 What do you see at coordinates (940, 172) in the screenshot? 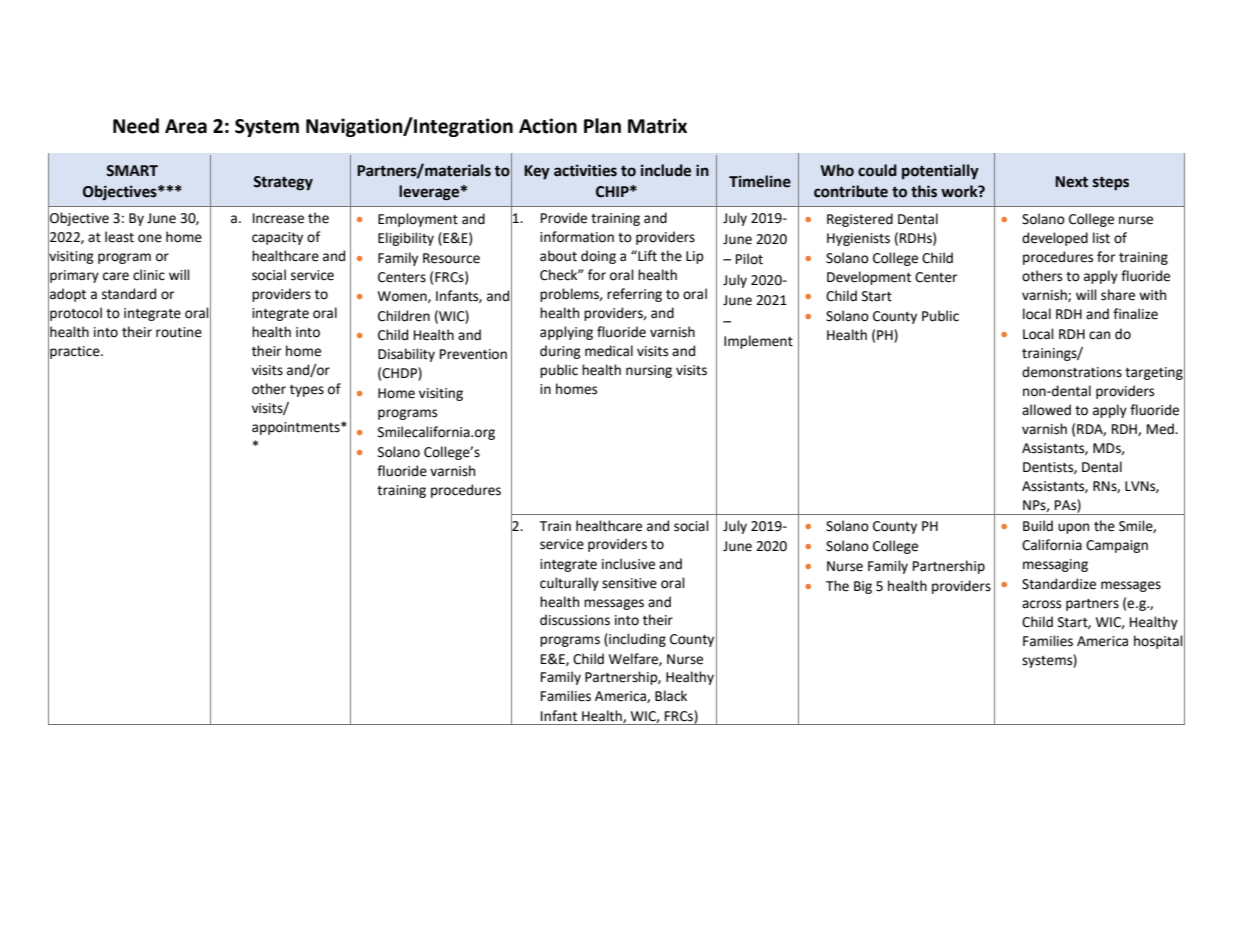
I see `potentially` at bounding box center [940, 172].
